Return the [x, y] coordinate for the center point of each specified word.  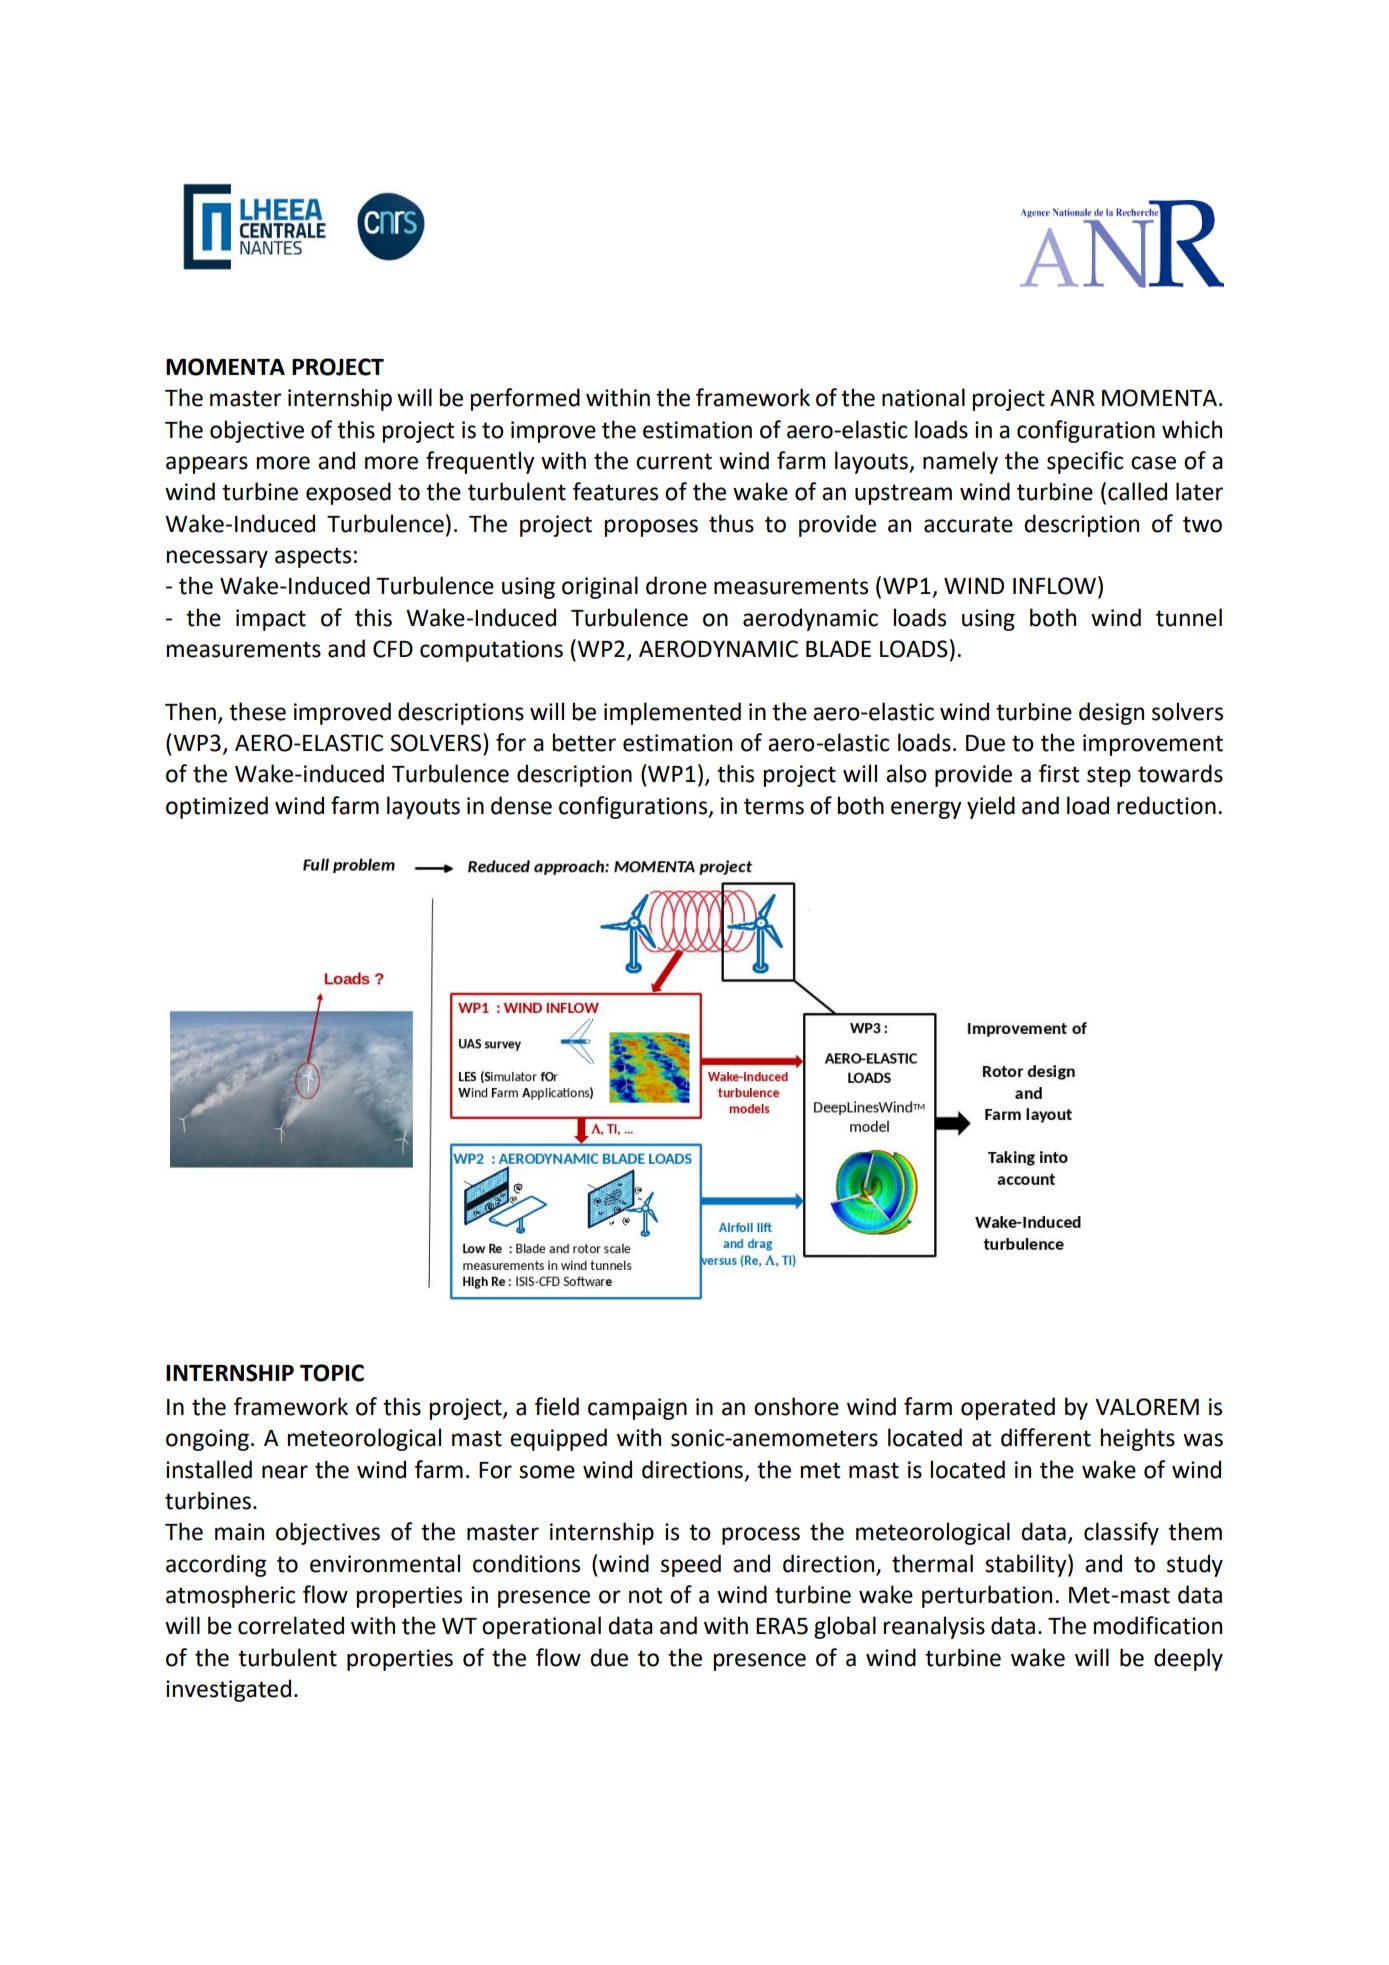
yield [991, 807]
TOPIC [332, 1373]
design [1111, 713]
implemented [672, 713]
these [257, 711]
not [646, 1595]
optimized [217, 807]
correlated [291, 1625]
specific [1085, 462]
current [674, 461]
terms [774, 806]
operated [1008, 1408]
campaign [637, 1409]
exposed [348, 493]
